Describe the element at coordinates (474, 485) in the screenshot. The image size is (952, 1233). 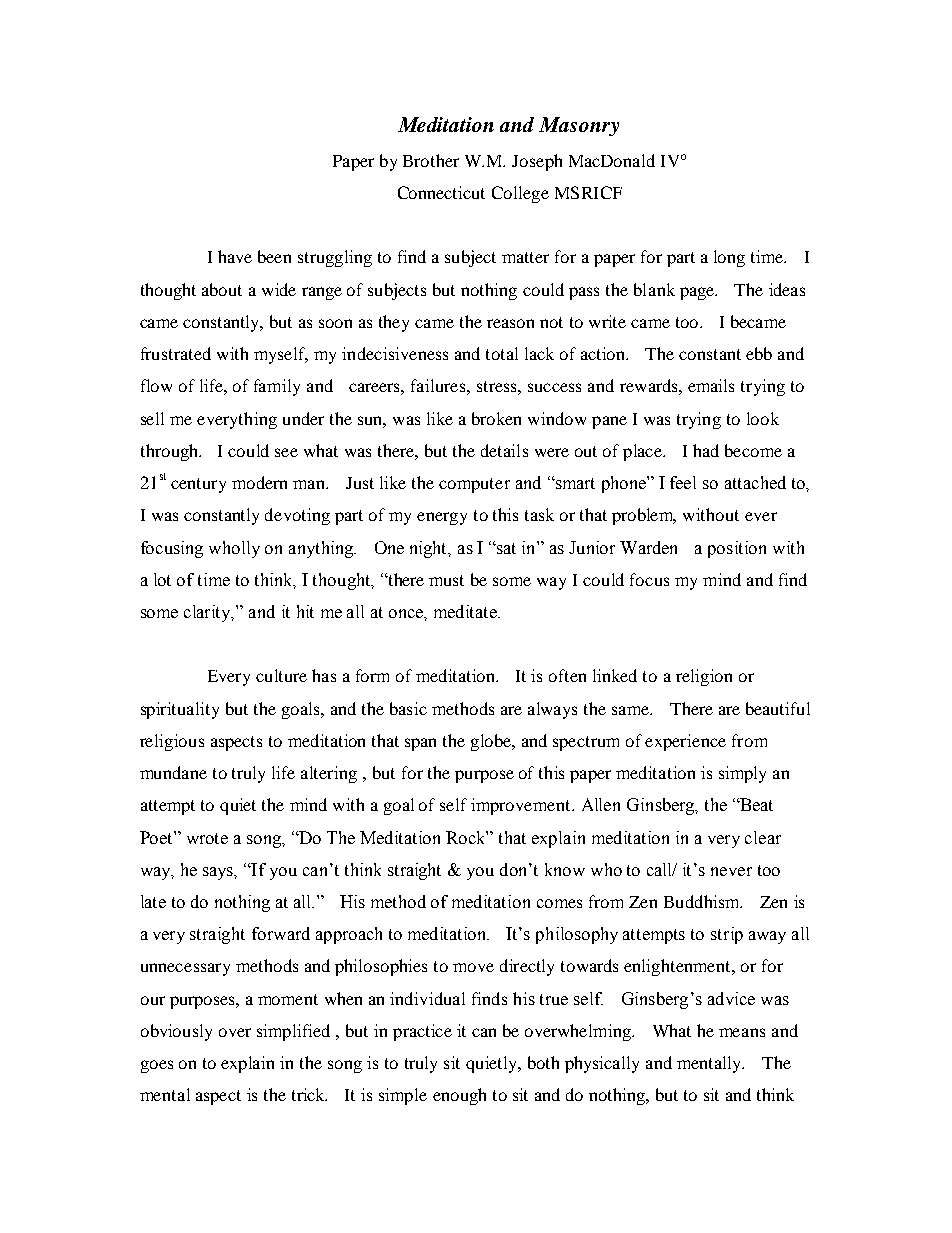
I see `computer` at that location.
